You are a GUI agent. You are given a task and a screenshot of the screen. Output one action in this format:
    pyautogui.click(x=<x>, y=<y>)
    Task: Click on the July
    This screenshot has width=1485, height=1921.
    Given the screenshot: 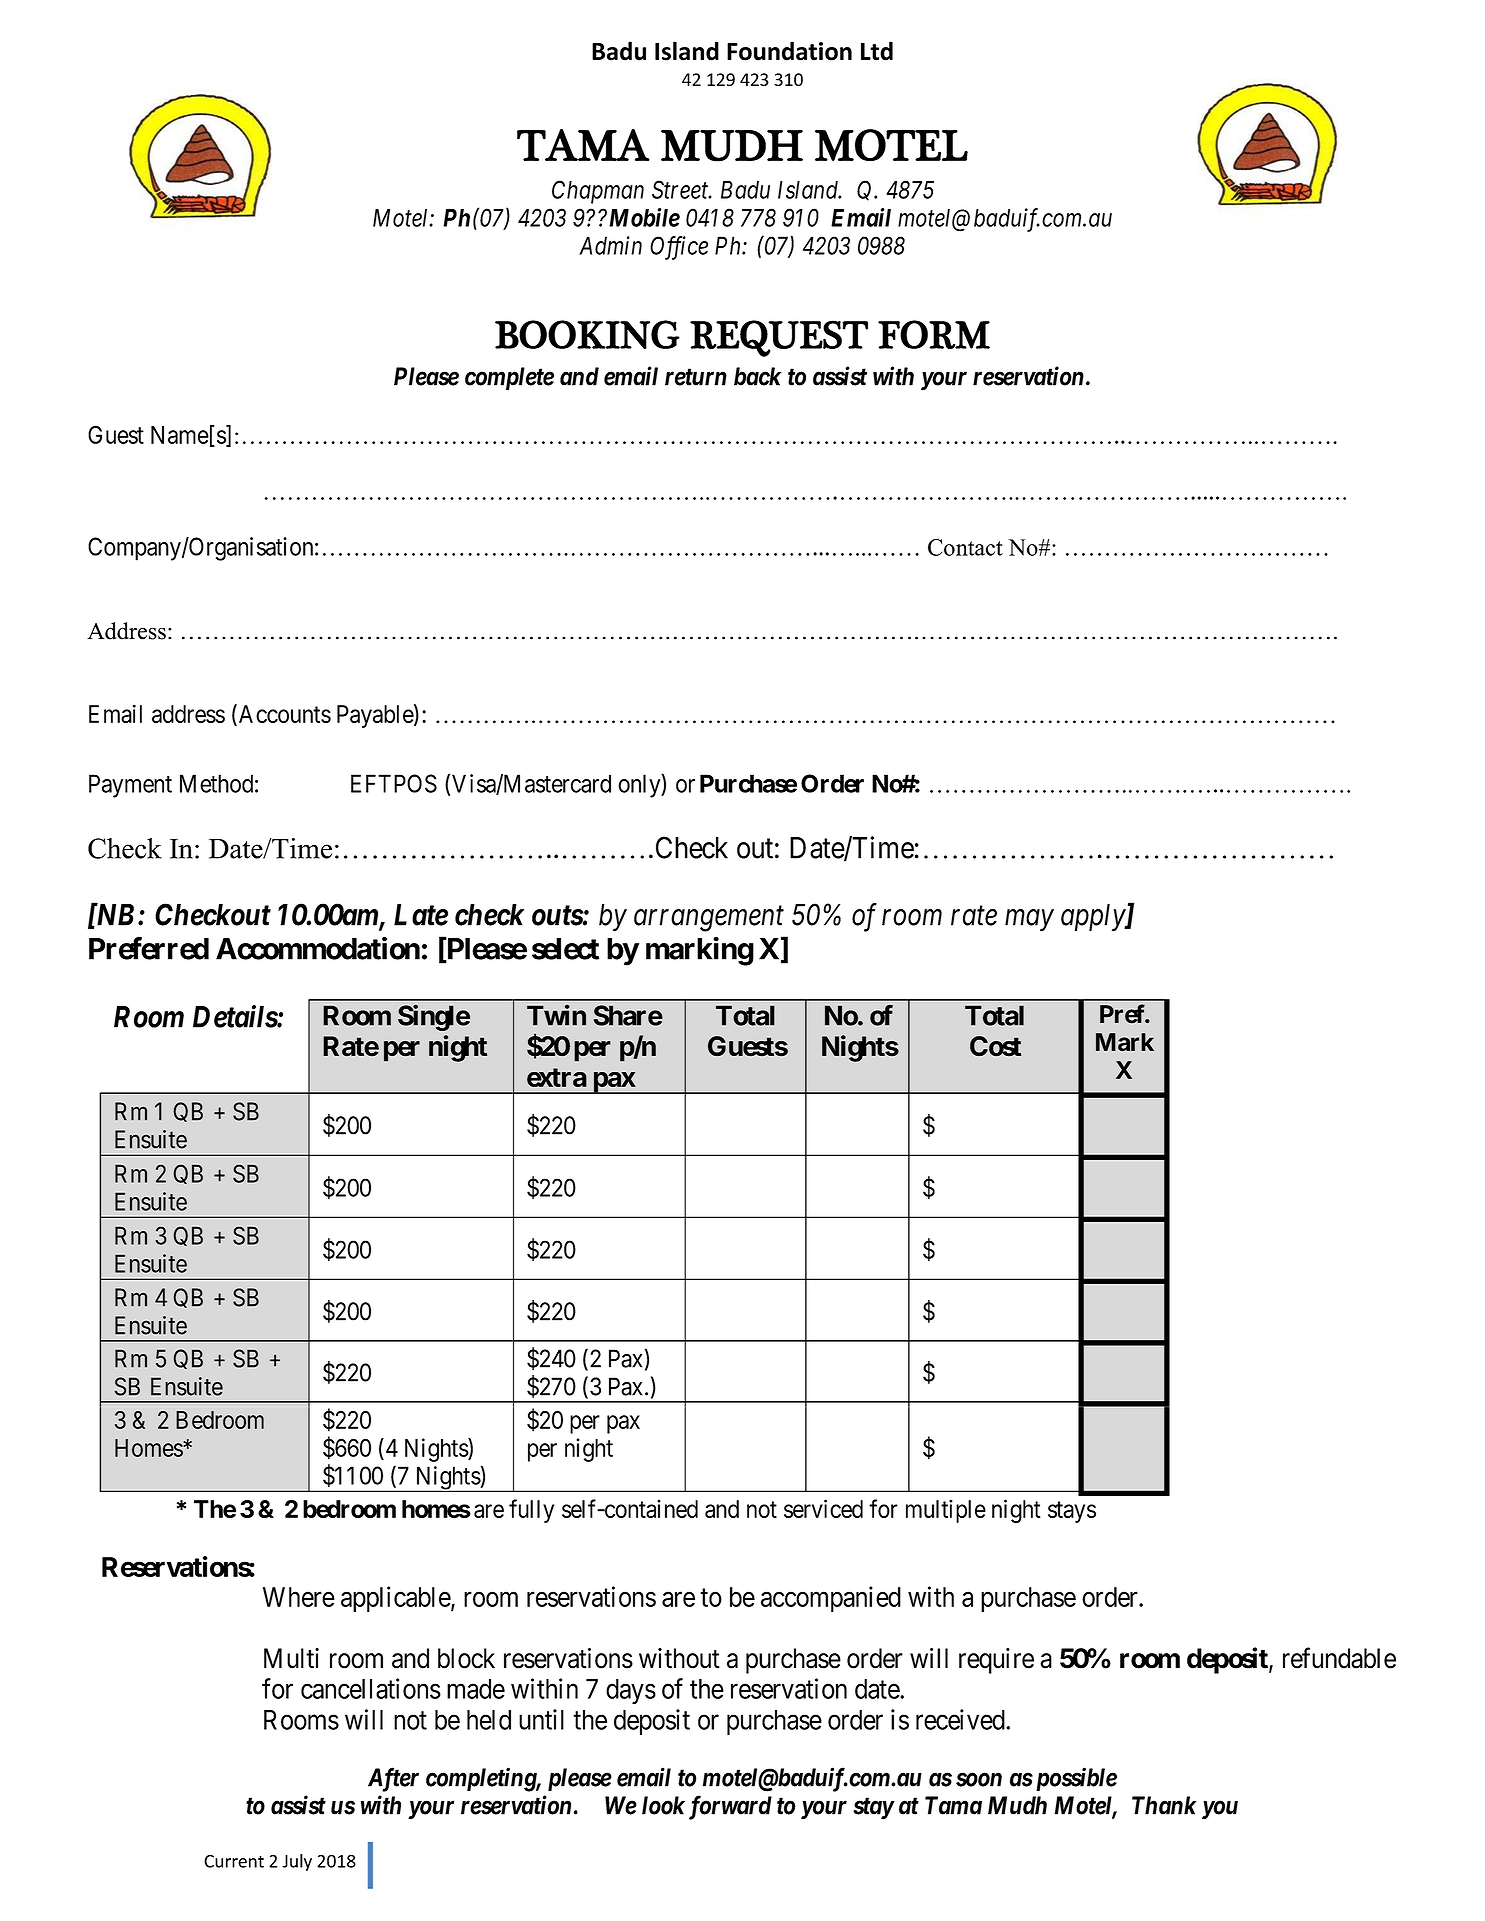 What is the action you would take?
    pyautogui.click(x=297, y=1862)
